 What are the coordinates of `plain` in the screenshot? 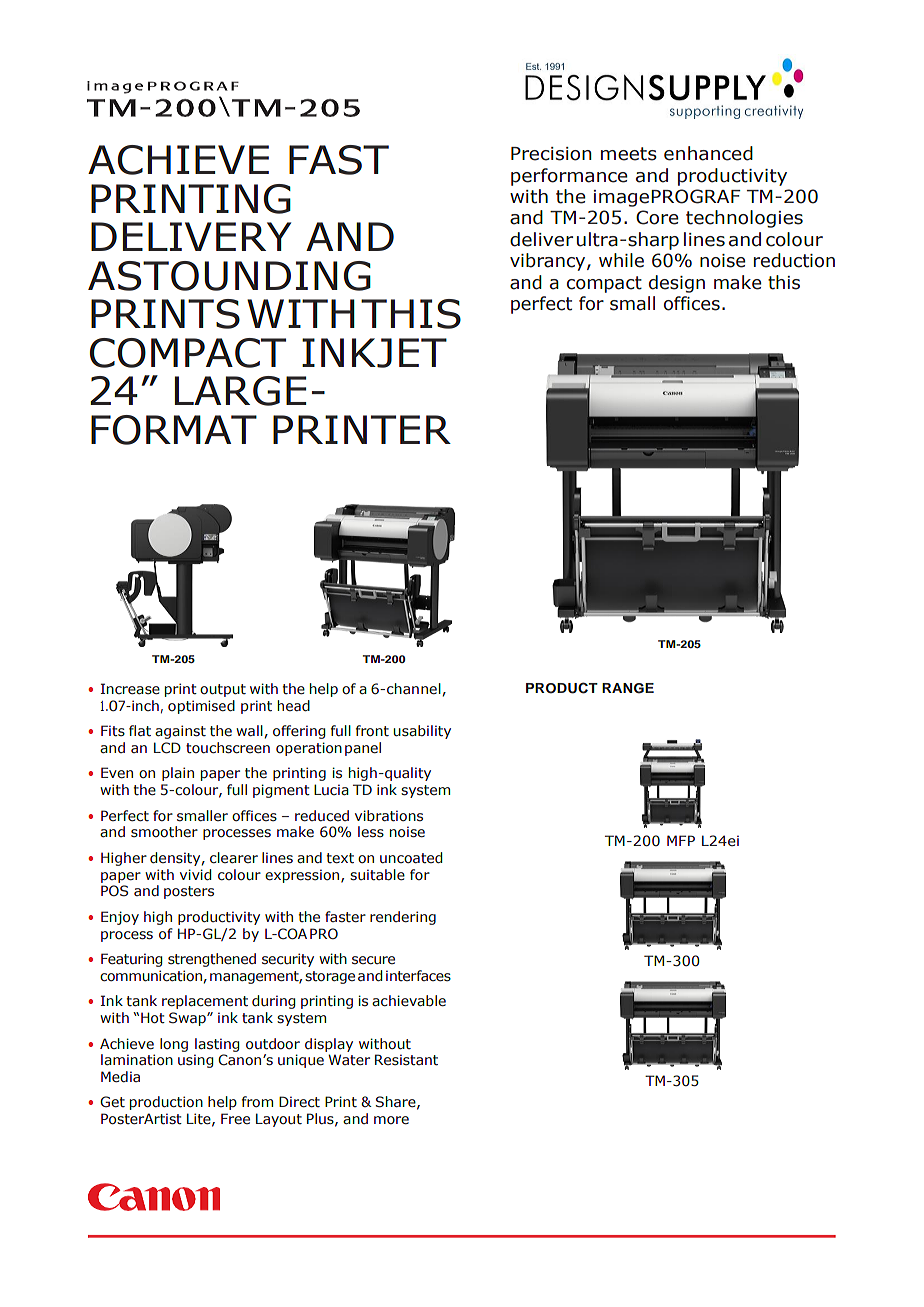 It's located at (178, 774).
